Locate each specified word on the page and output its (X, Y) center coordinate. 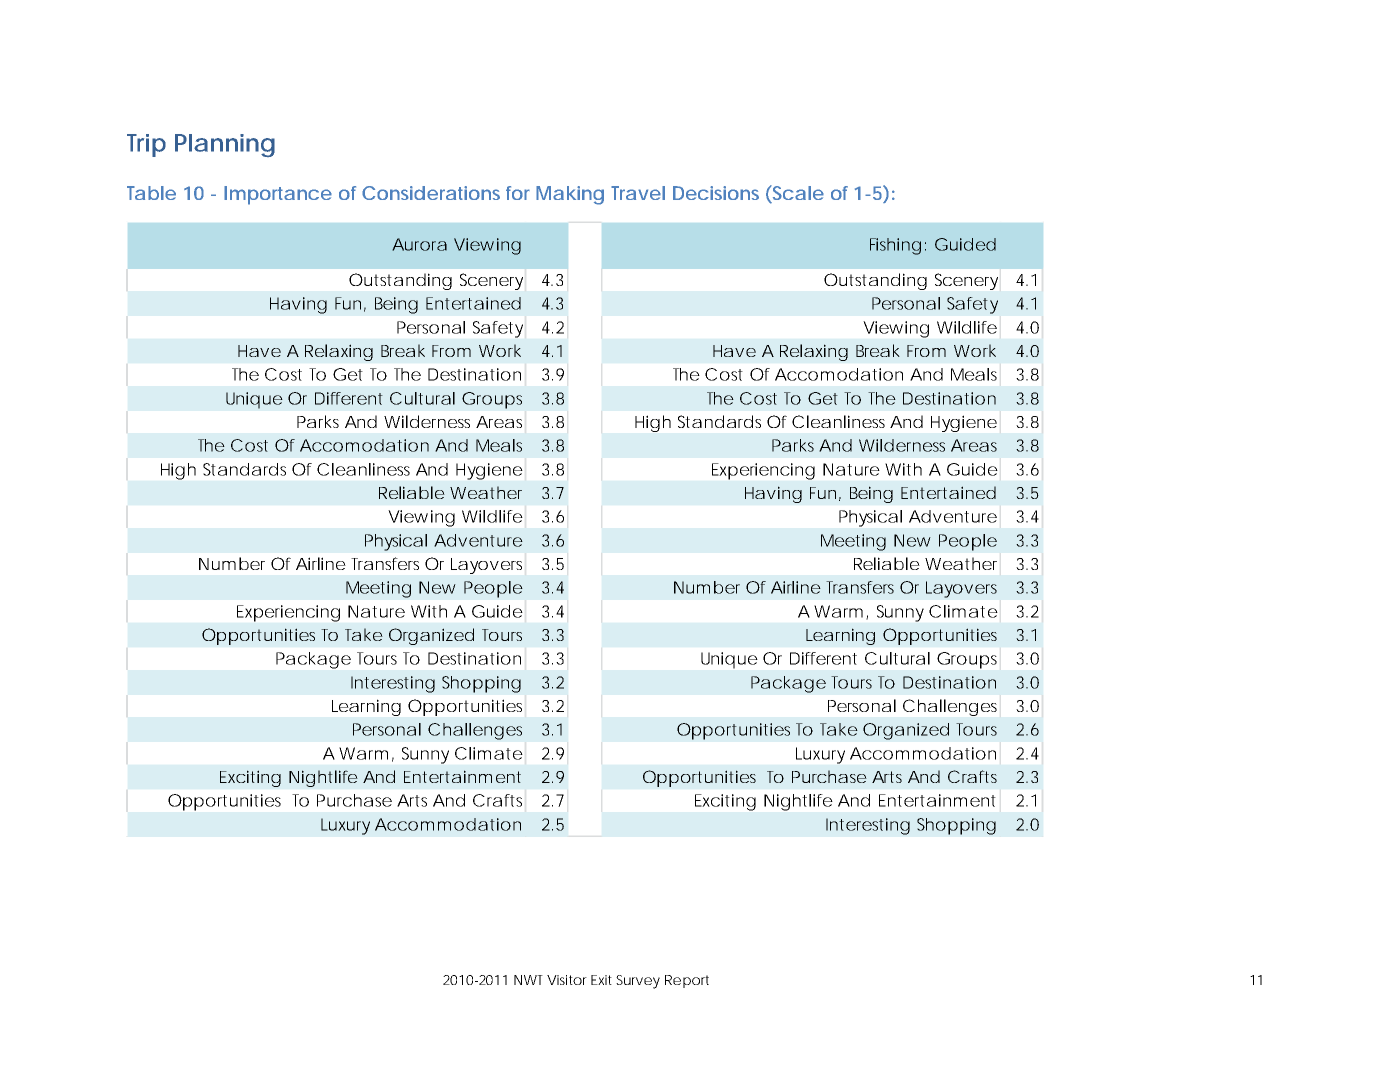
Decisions (716, 193)
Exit (601, 980)
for (518, 193)
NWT (528, 980)
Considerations (431, 193)
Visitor (567, 980)
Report (687, 981)
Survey (638, 982)
